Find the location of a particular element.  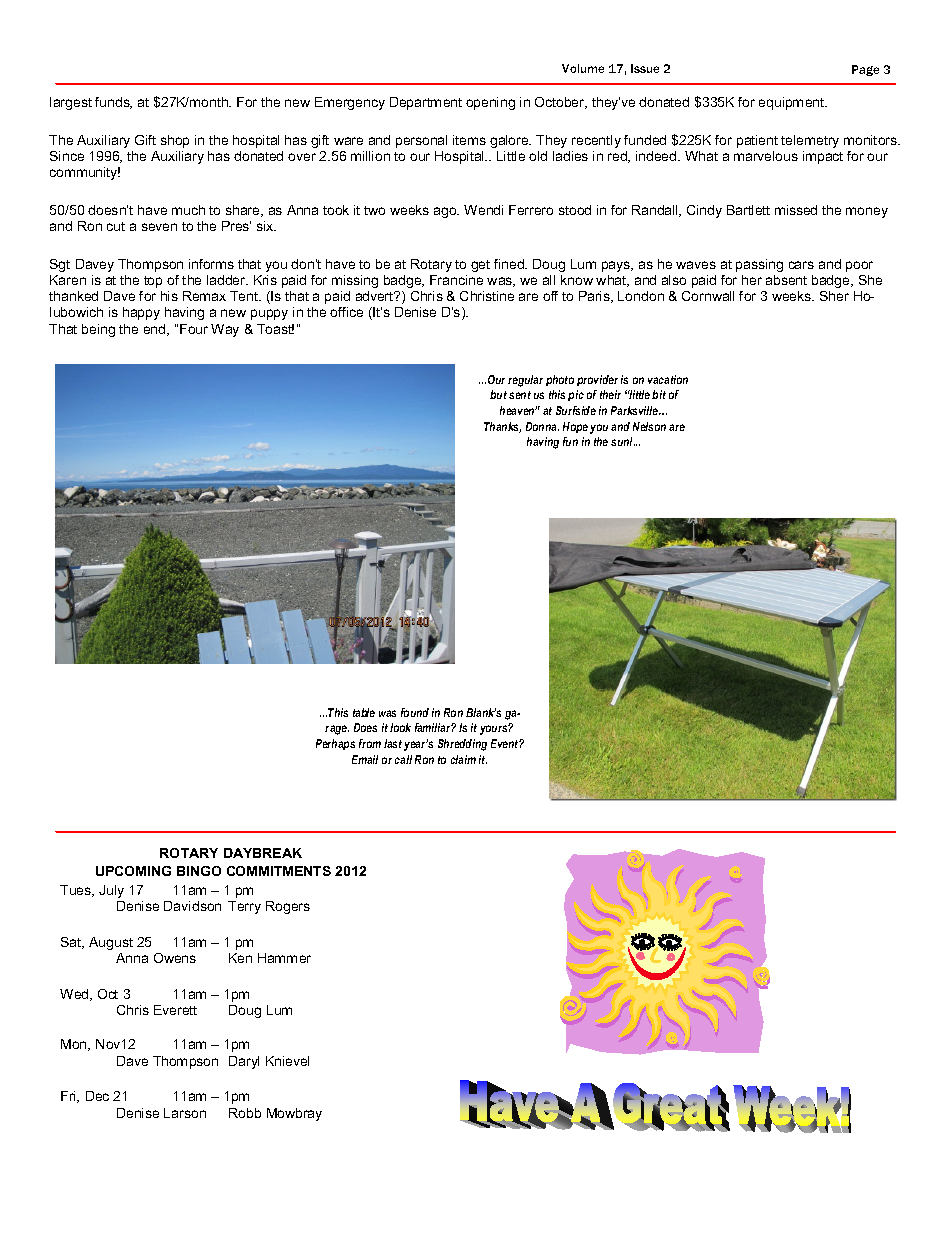

Shredding is located at coordinates (462, 745).
